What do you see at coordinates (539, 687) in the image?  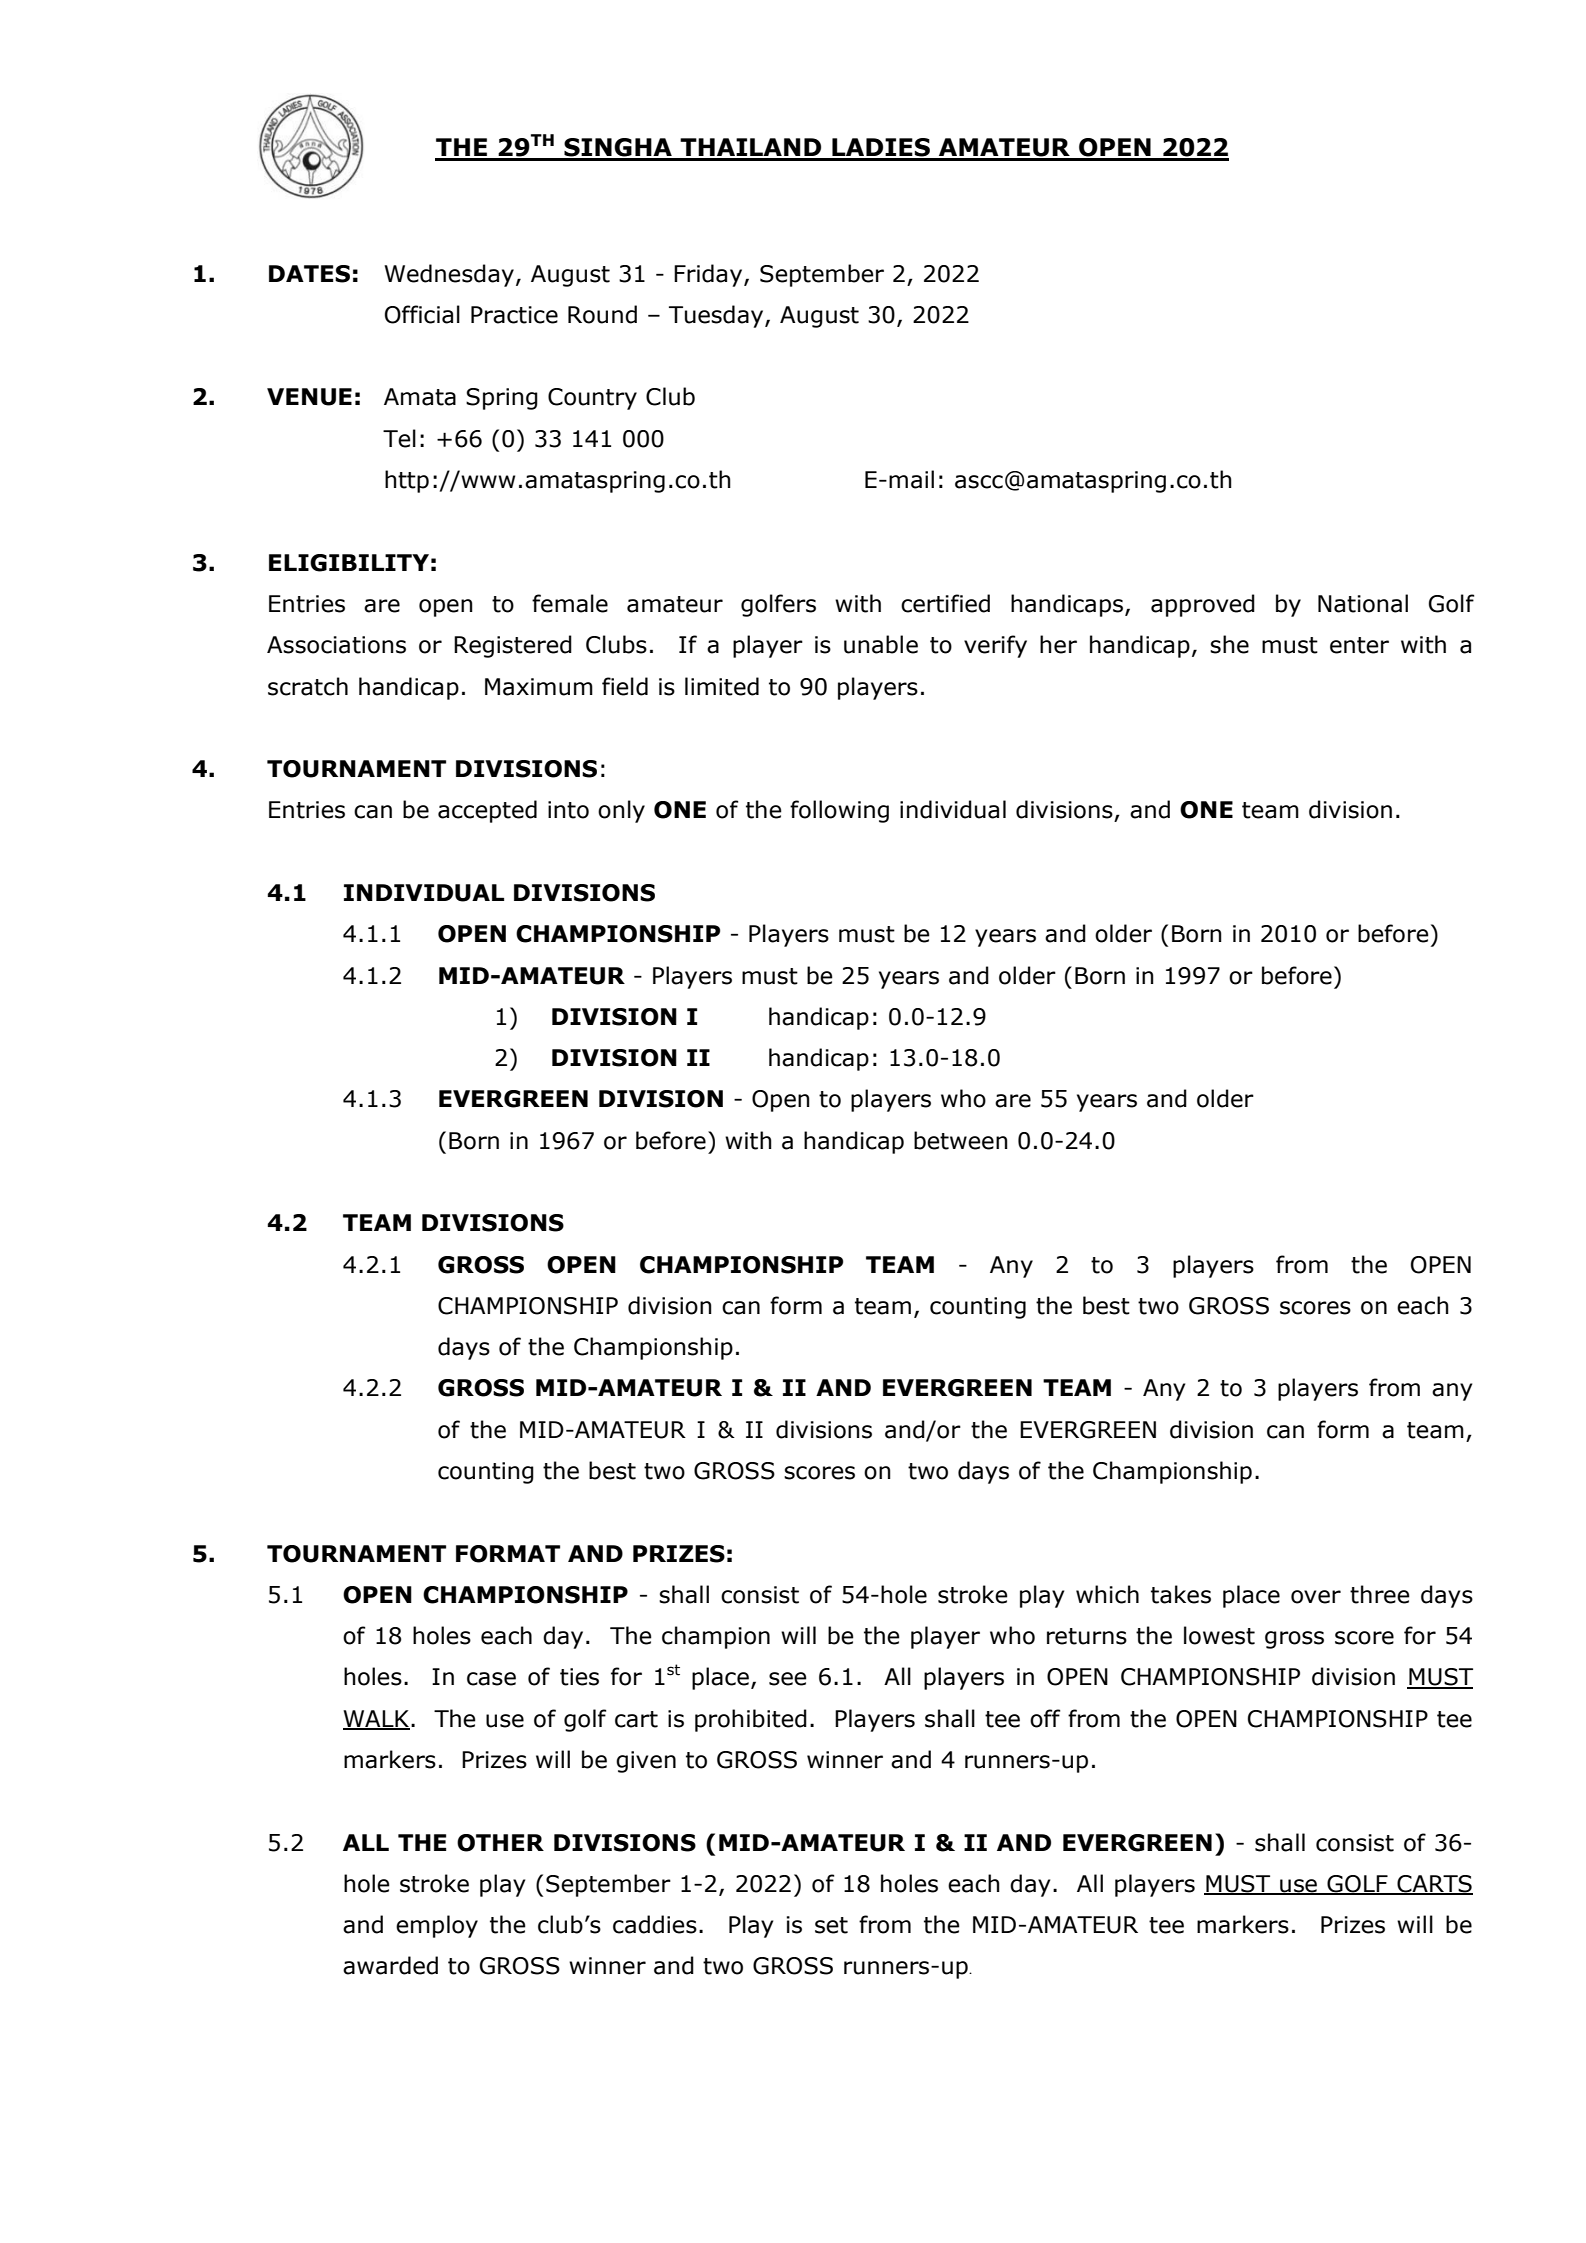 I see `Maximum` at bounding box center [539, 687].
